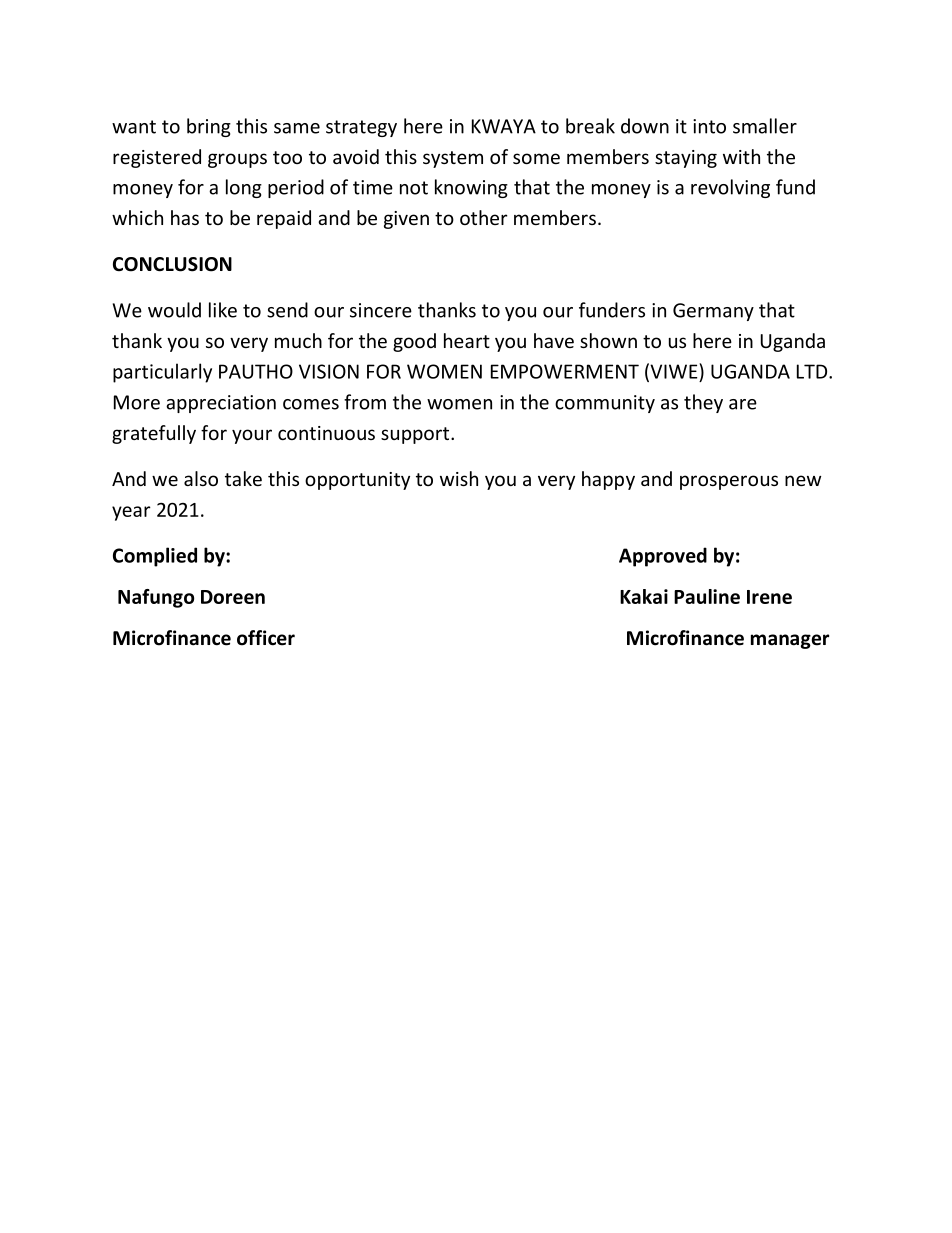 Image resolution: width=952 pixels, height=1233 pixels. Describe the element at coordinates (252, 436) in the screenshot. I see `your` at that location.
